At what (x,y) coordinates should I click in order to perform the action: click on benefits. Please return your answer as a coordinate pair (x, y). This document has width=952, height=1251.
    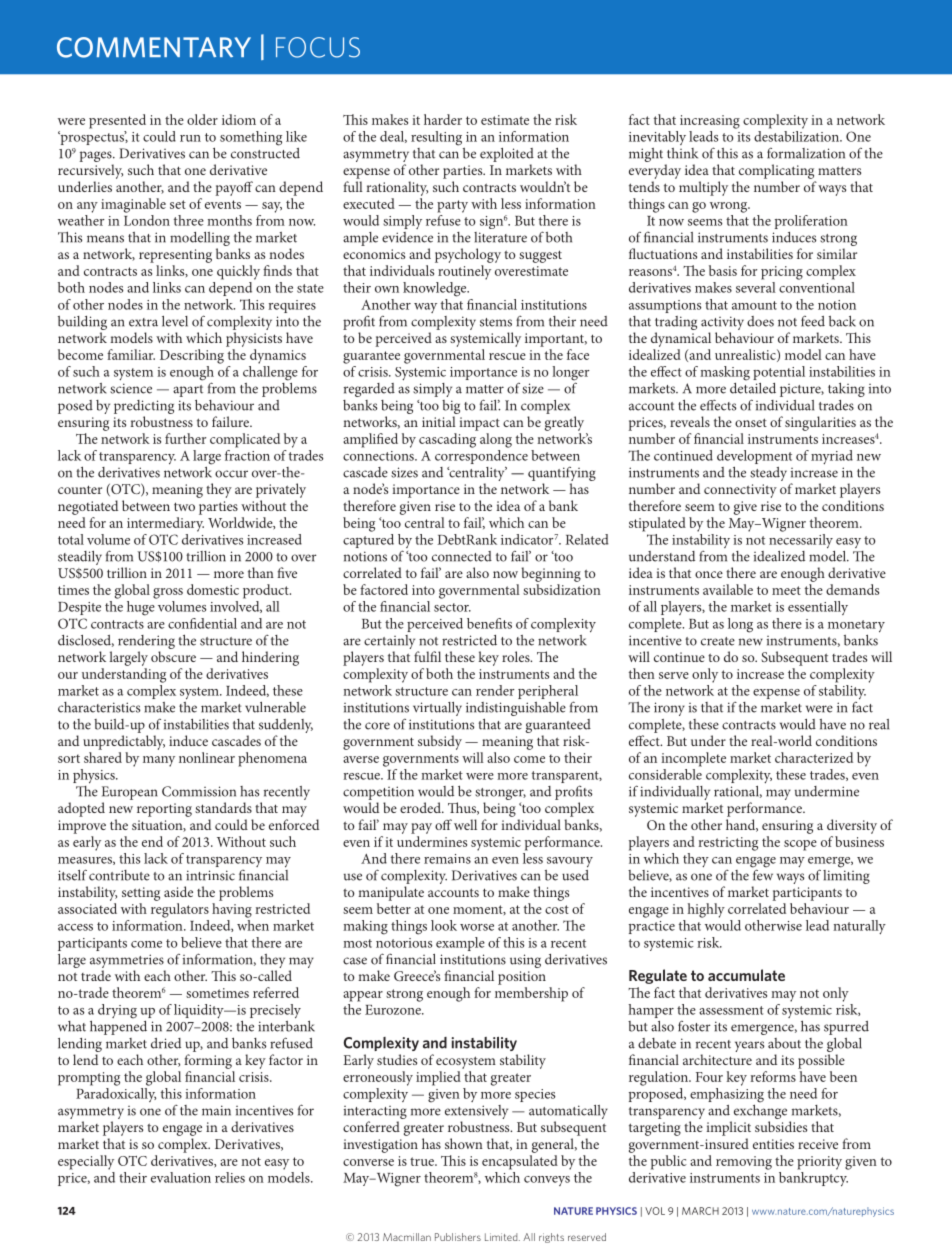
    Looking at the image, I should click on (489, 623).
